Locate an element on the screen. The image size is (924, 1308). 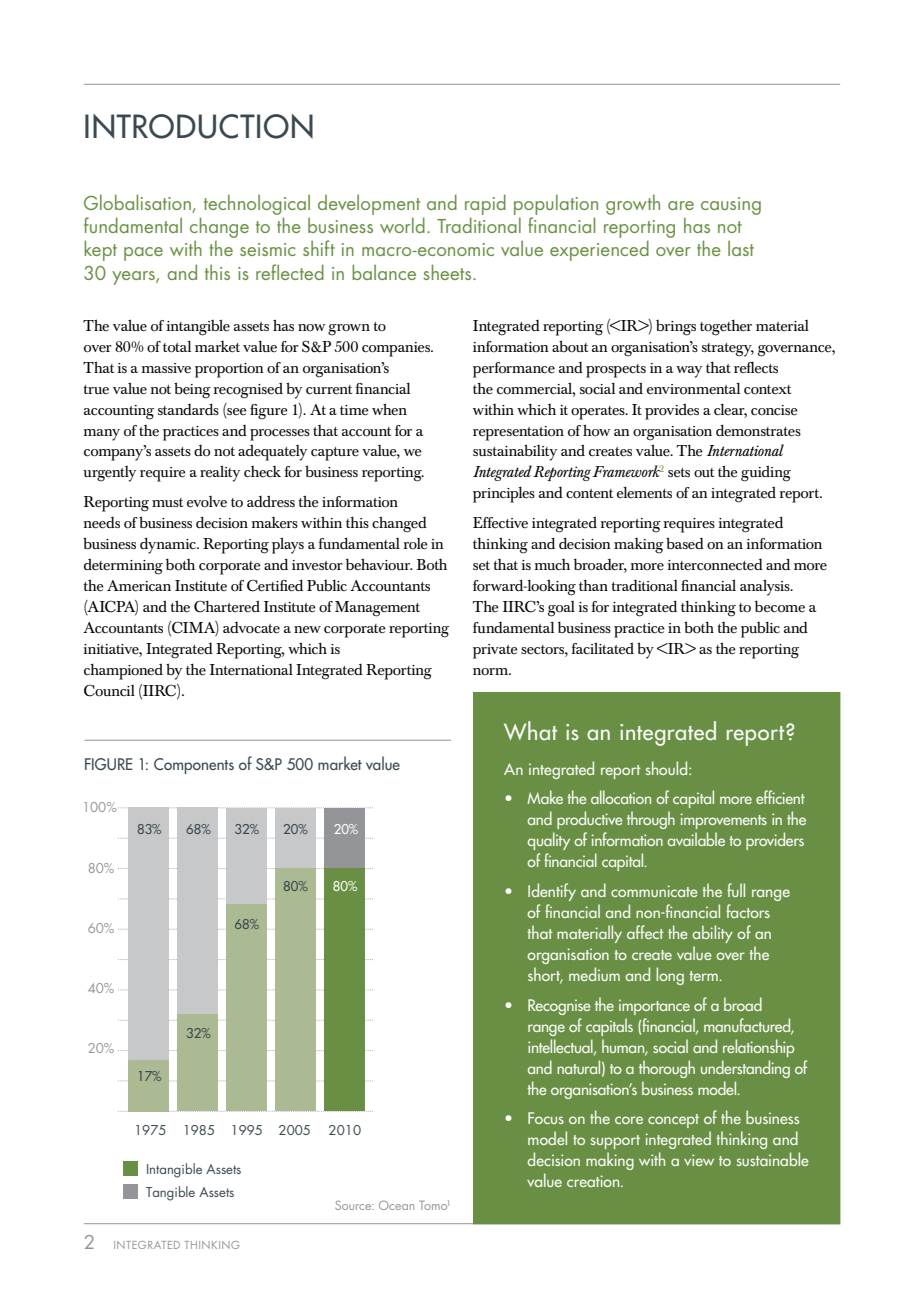
factors is located at coordinates (748, 911).
